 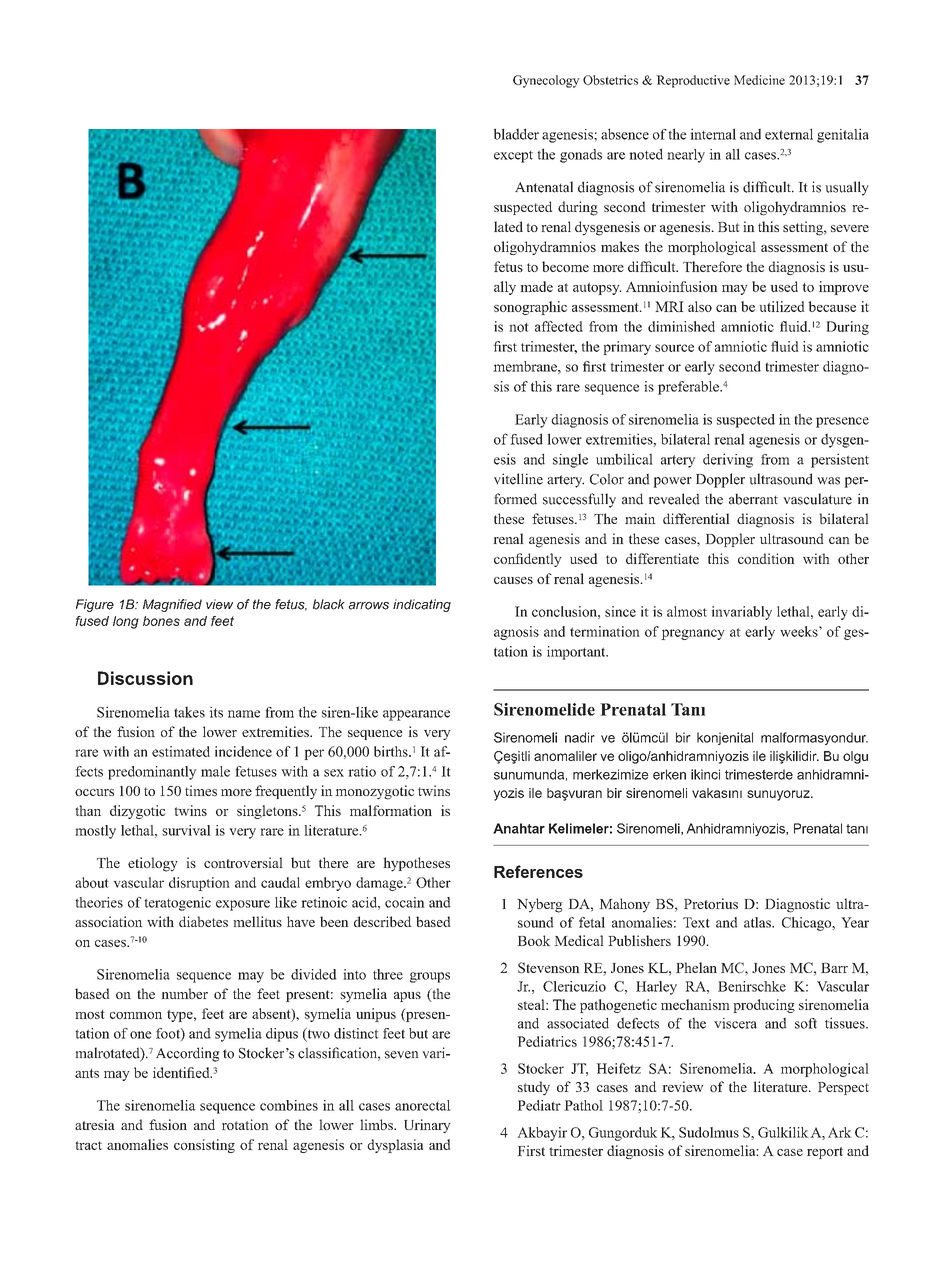 I want to click on bladder, so click(x=516, y=134).
